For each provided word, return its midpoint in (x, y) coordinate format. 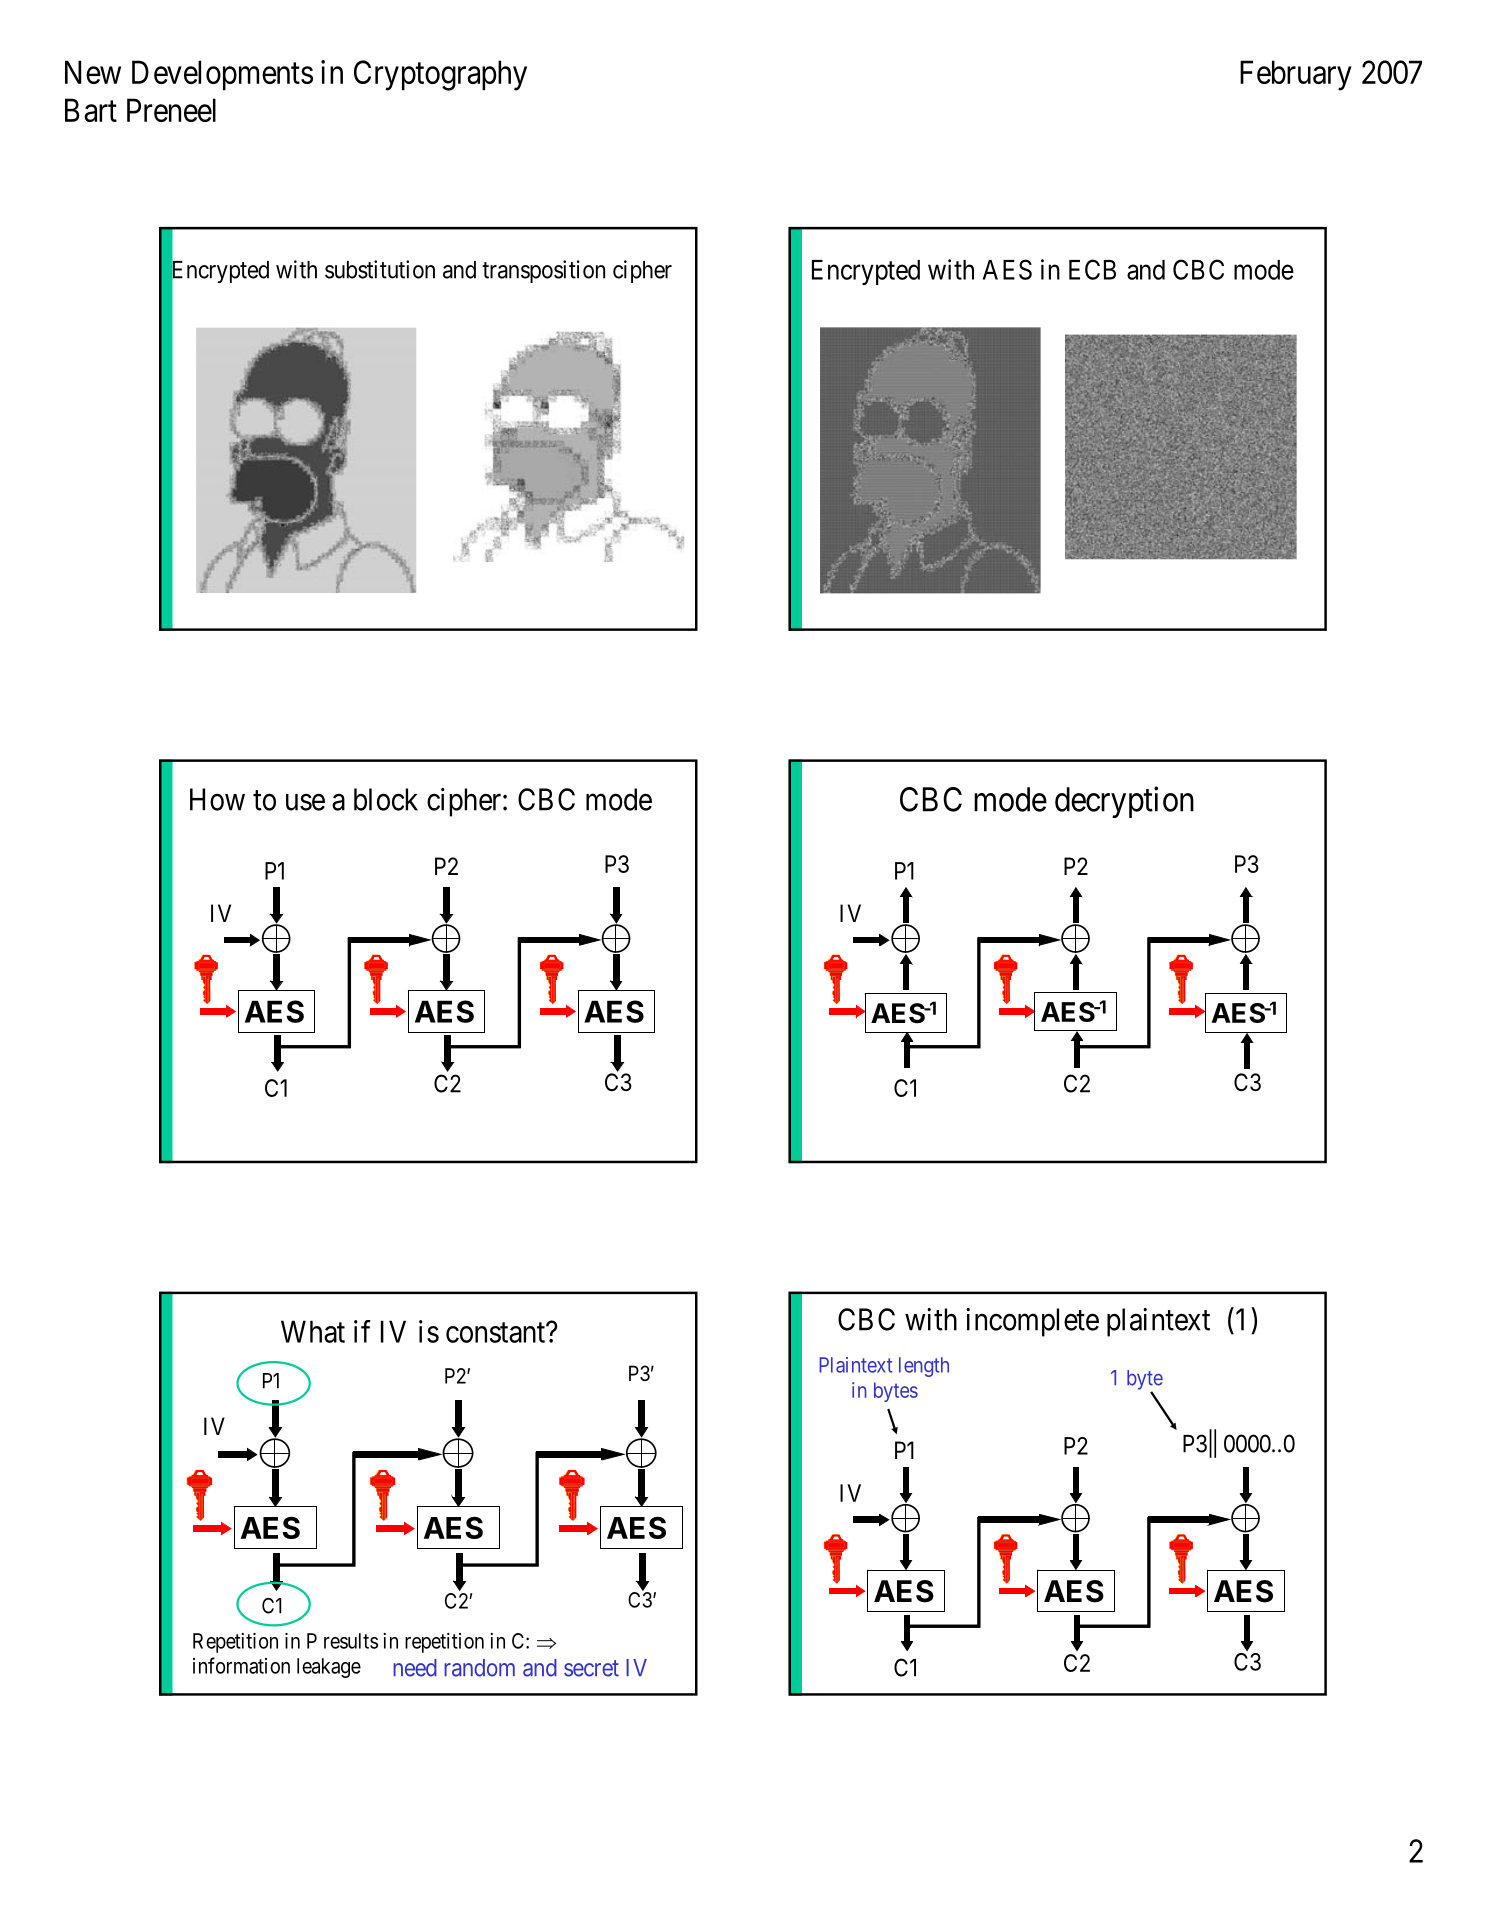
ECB (1092, 269)
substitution (380, 269)
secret (591, 1668)
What (313, 1331)
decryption (1124, 802)
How (217, 799)
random (479, 1668)
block (386, 799)
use (305, 802)
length (924, 1367)
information (241, 1665)
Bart (91, 110)
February (1296, 75)
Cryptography (440, 75)
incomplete (1032, 1322)
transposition (543, 271)
